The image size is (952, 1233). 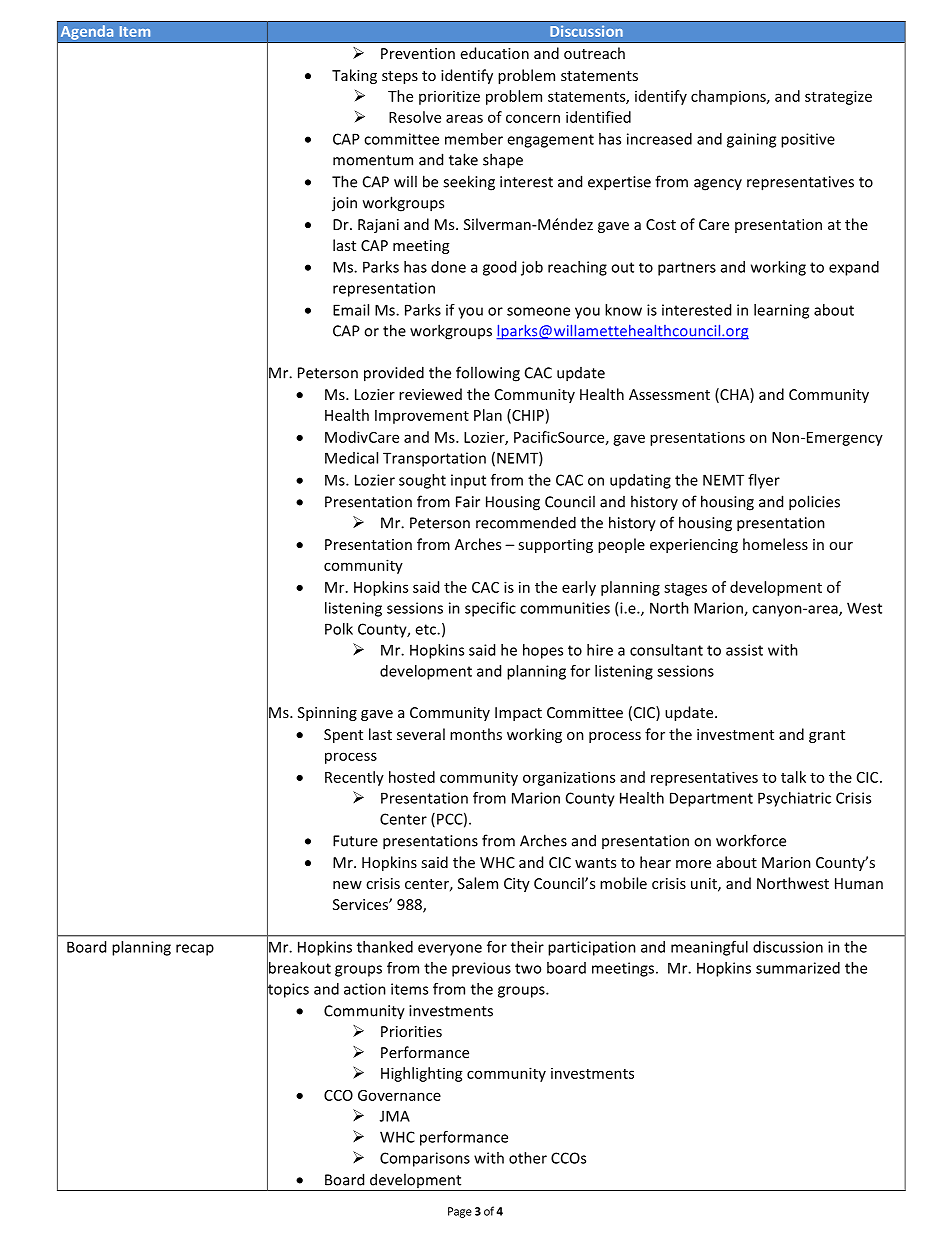 I want to click on assist, so click(x=744, y=650).
